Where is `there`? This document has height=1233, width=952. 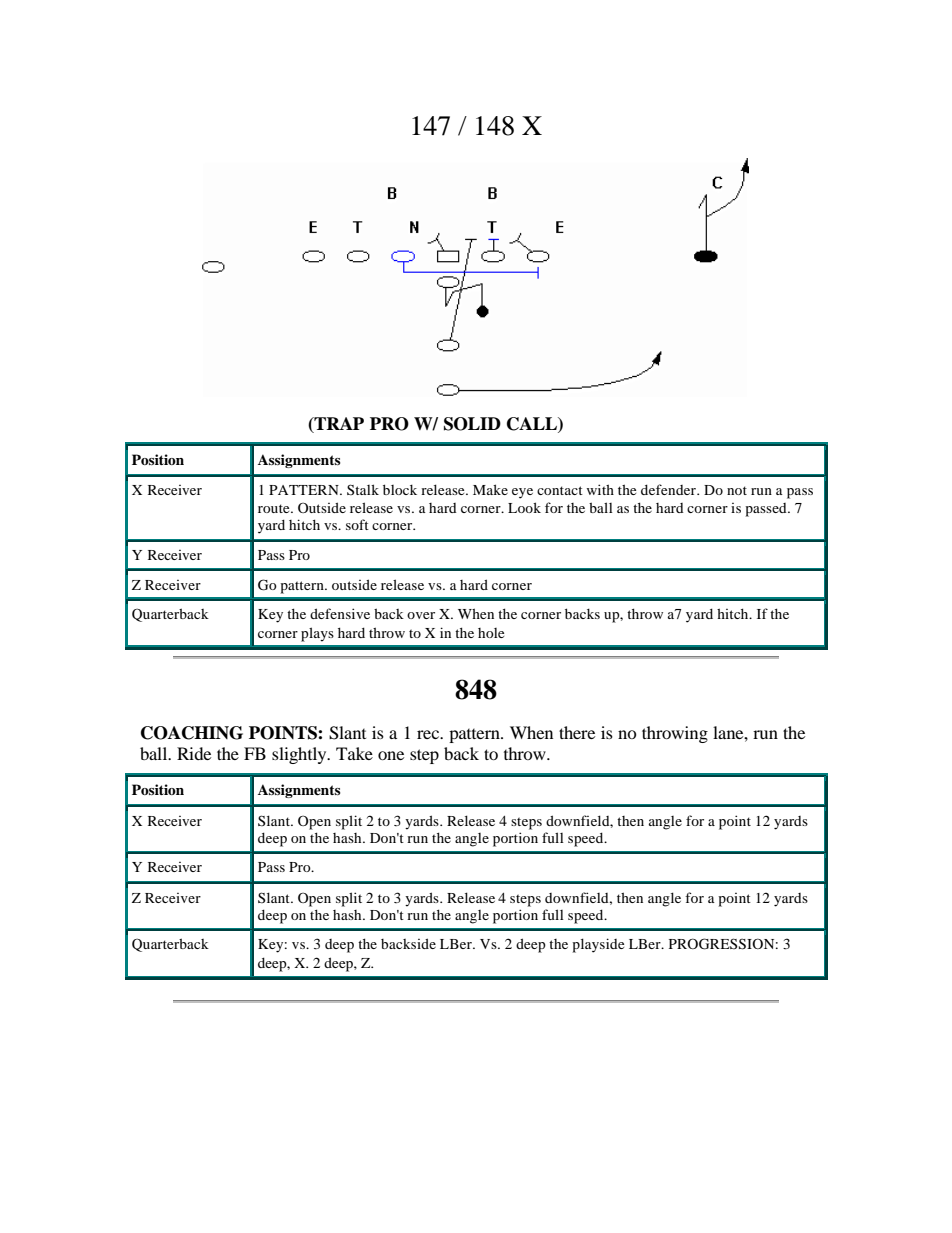 there is located at coordinates (577, 732).
